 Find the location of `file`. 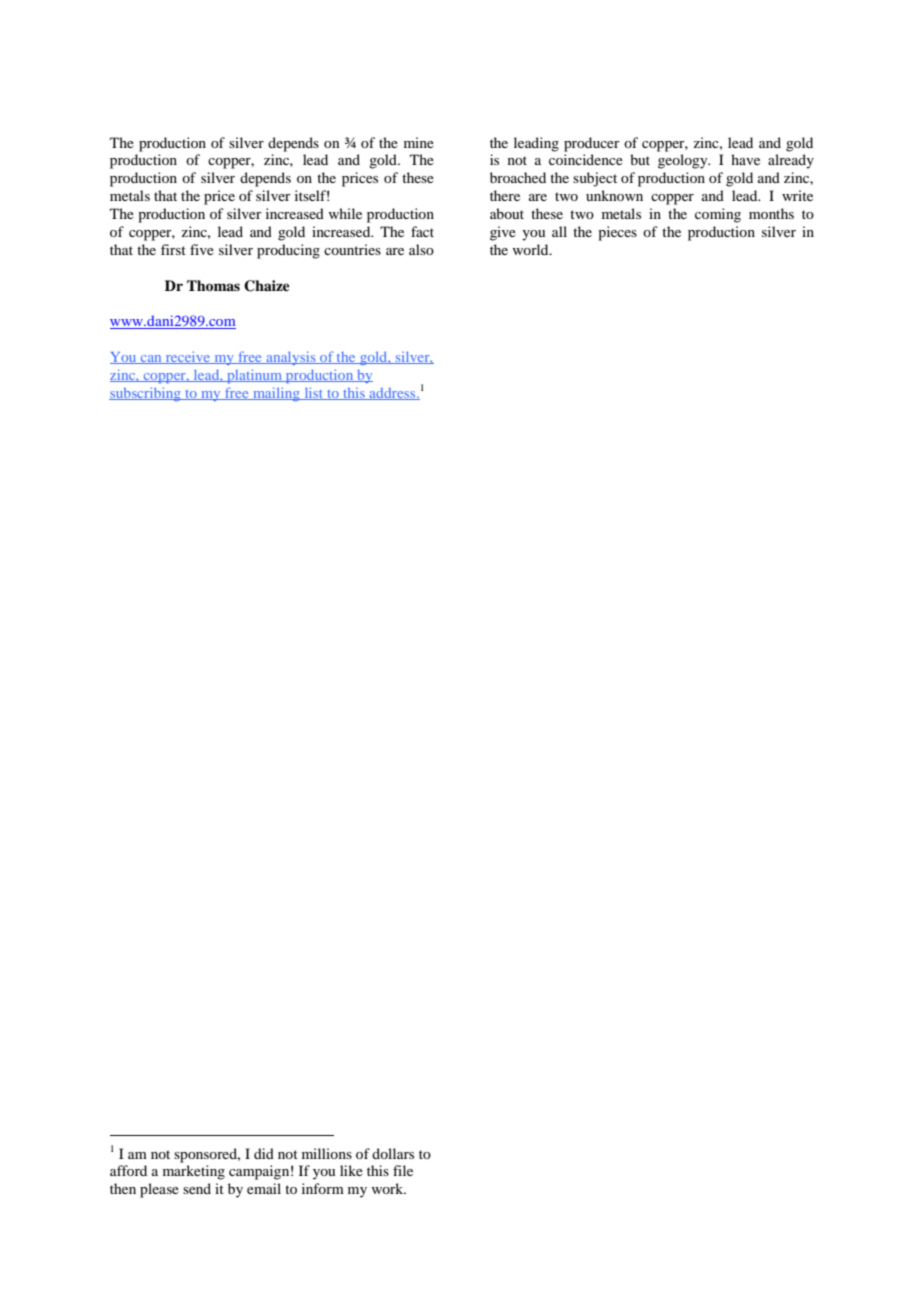

file is located at coordinates (403, 1170).
